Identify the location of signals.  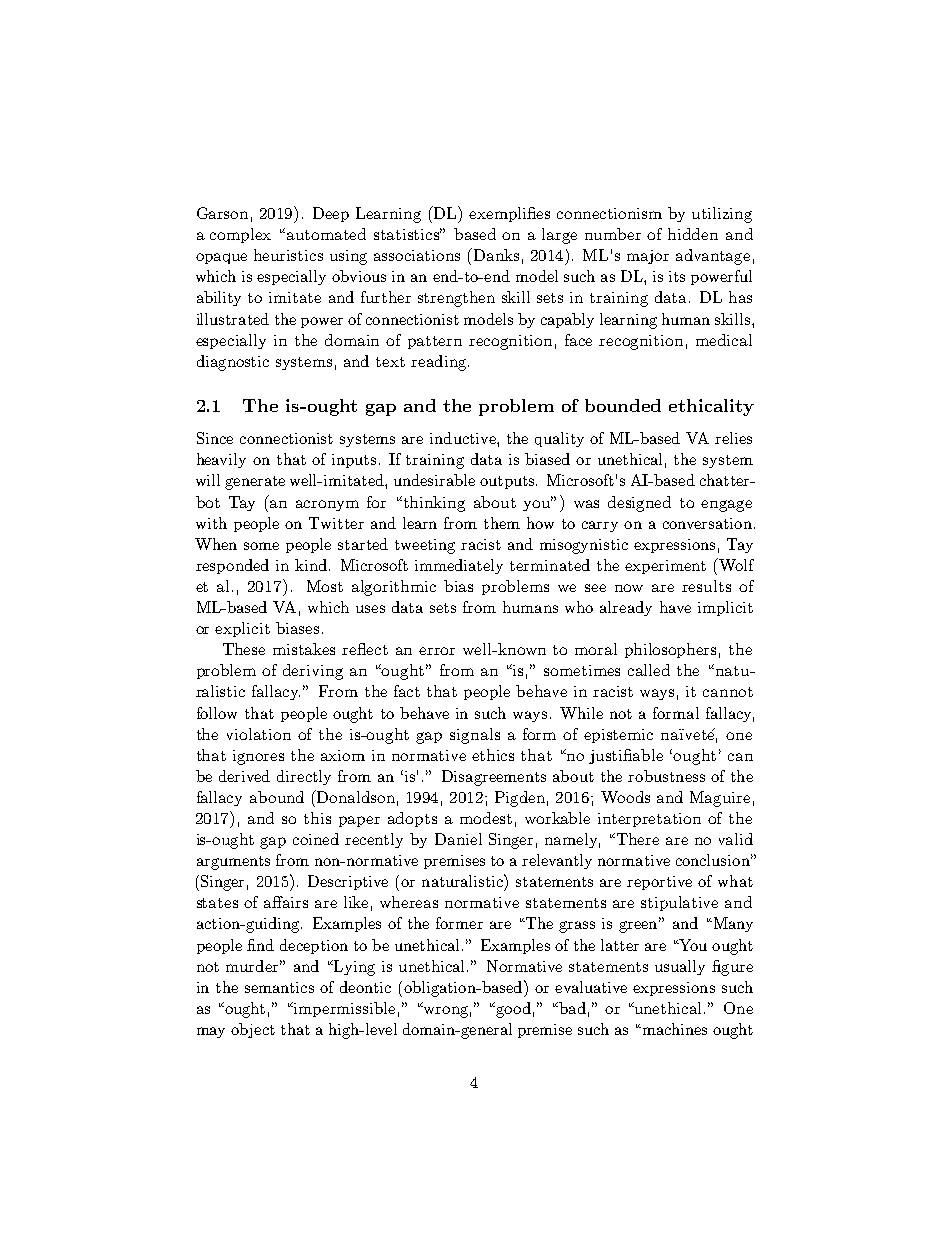
(475, 736).
